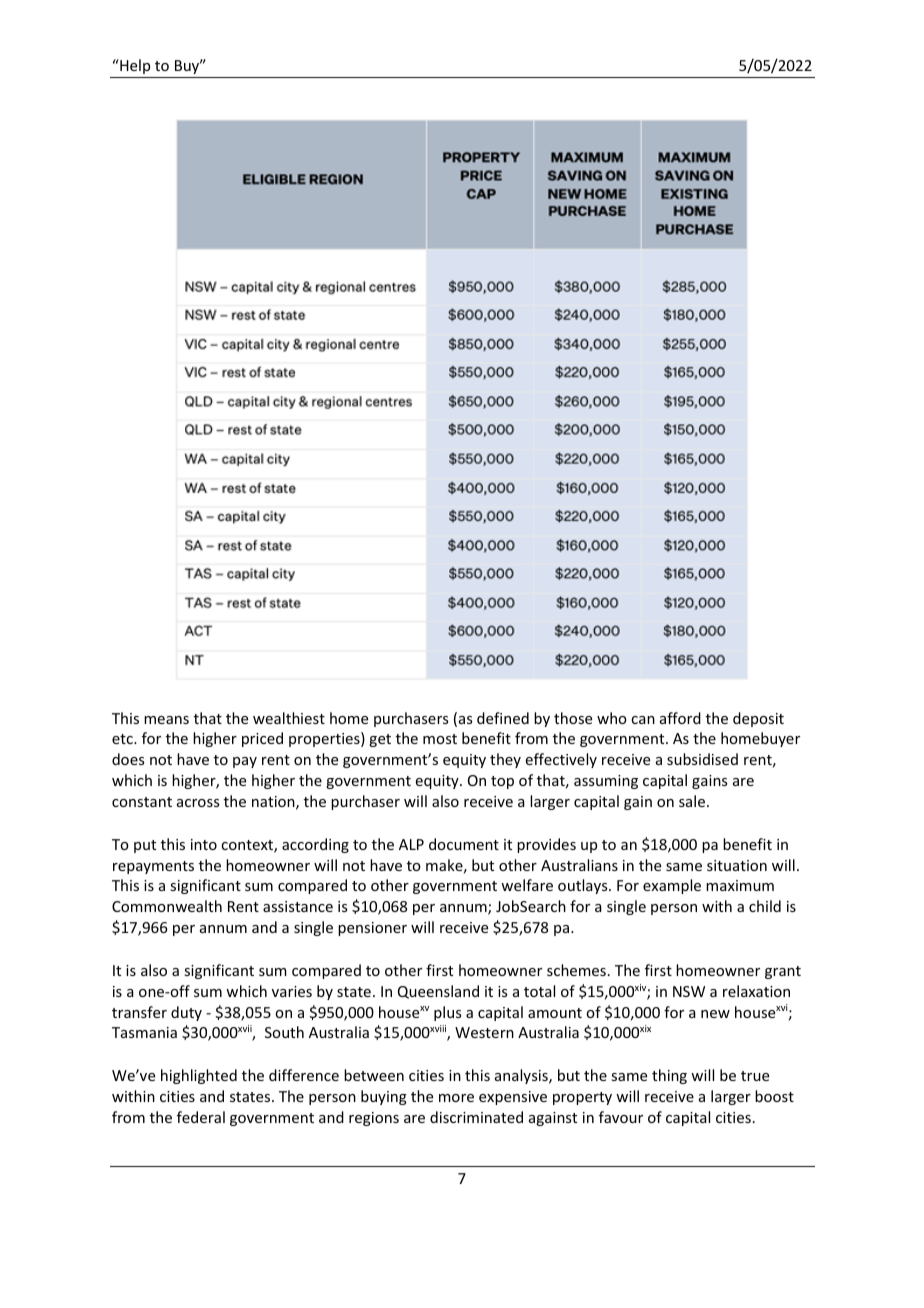 The height and width of the screenshot is (1308, 924). What do you see at coordinates (199, 1076) in the screenshot?
I see `highlighted` at bounding box center [199, 1076].
